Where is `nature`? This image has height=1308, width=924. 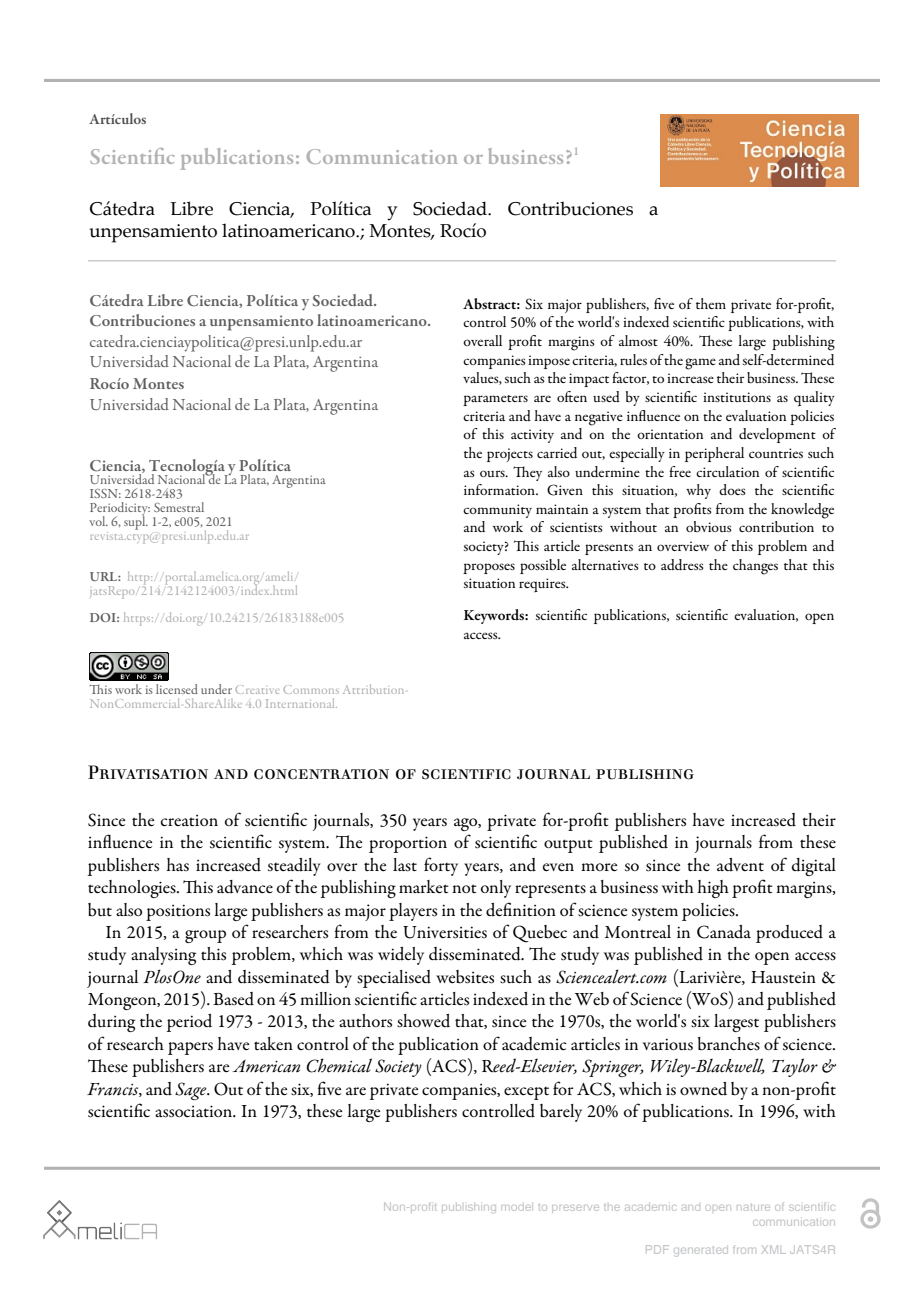 nature is located at coordinates (753, 1208).
